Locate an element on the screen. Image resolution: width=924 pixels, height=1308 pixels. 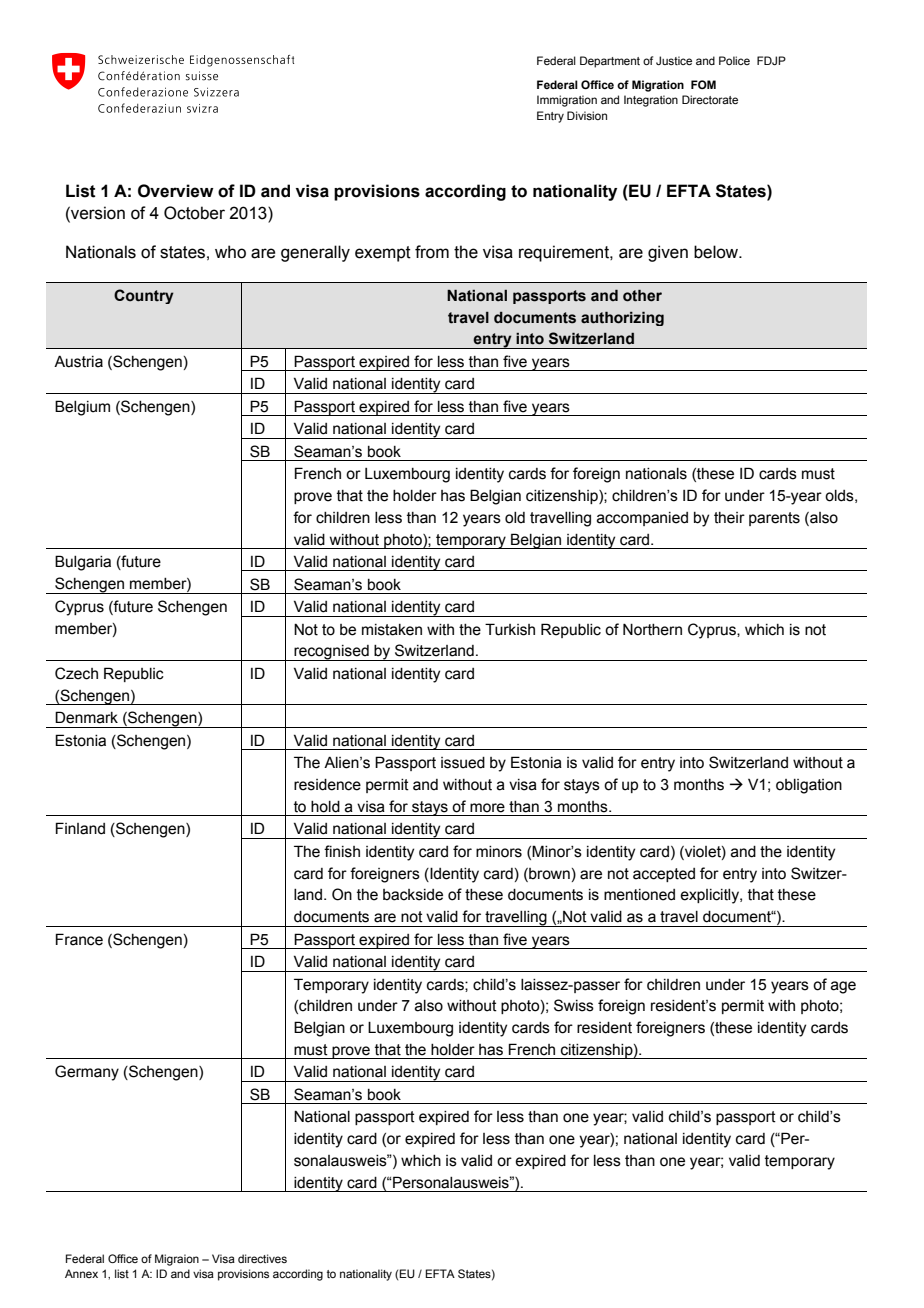
directives is located at coordinates (262, 1258).
